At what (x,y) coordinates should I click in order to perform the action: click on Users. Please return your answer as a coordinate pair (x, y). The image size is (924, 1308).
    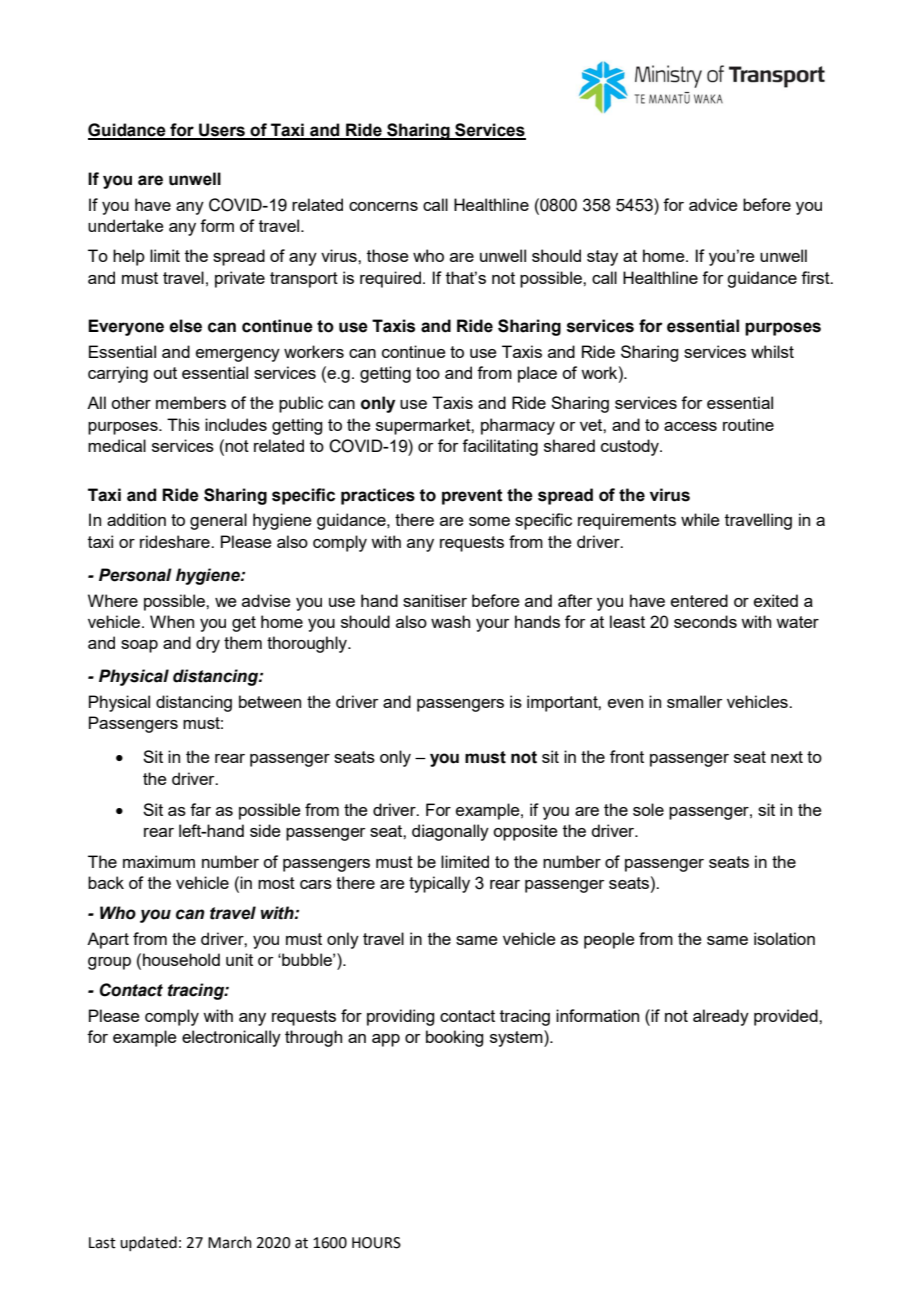
    Looking at the image, I should click on (222, 131).
